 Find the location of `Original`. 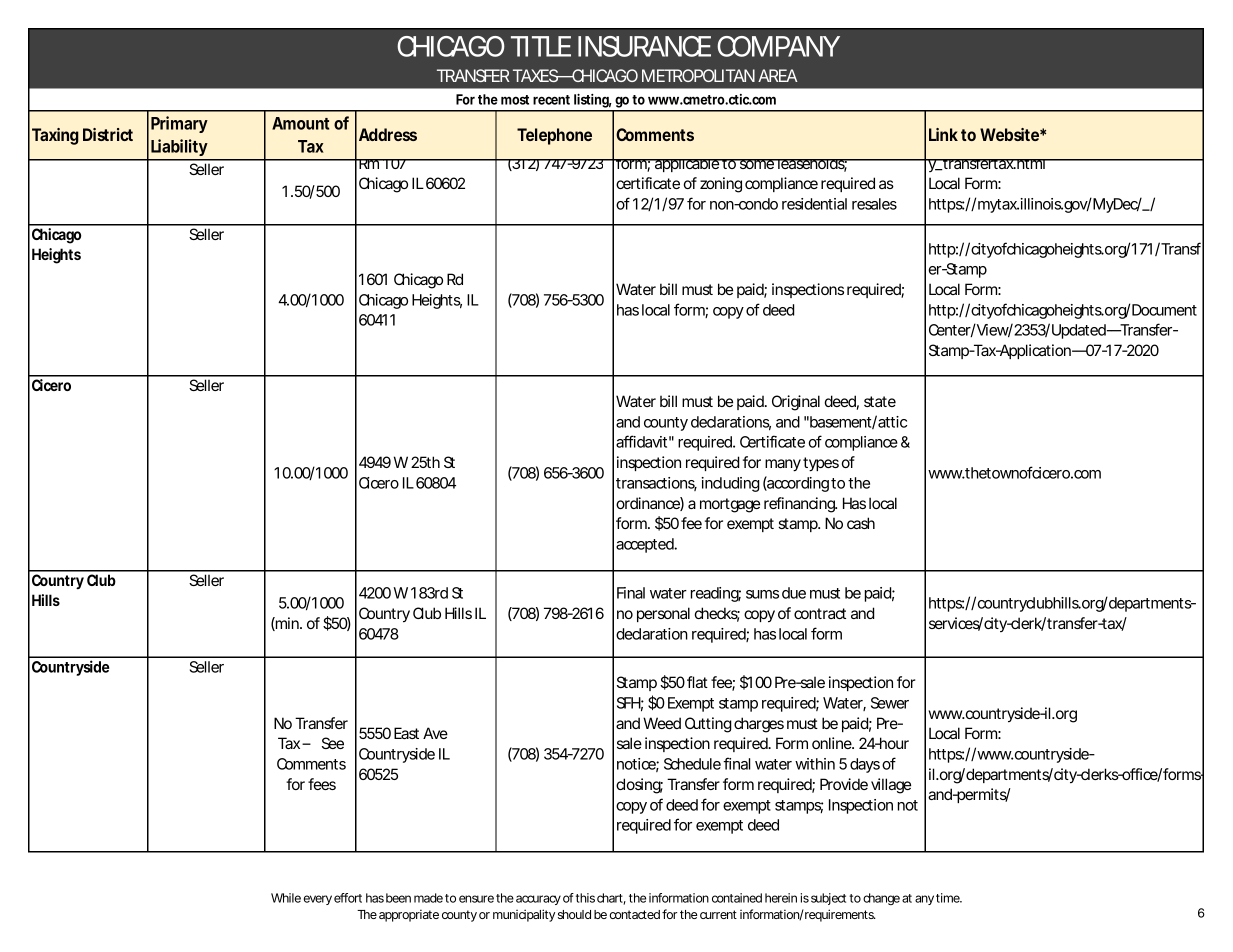

Original is located at coordinates (796, 403).
